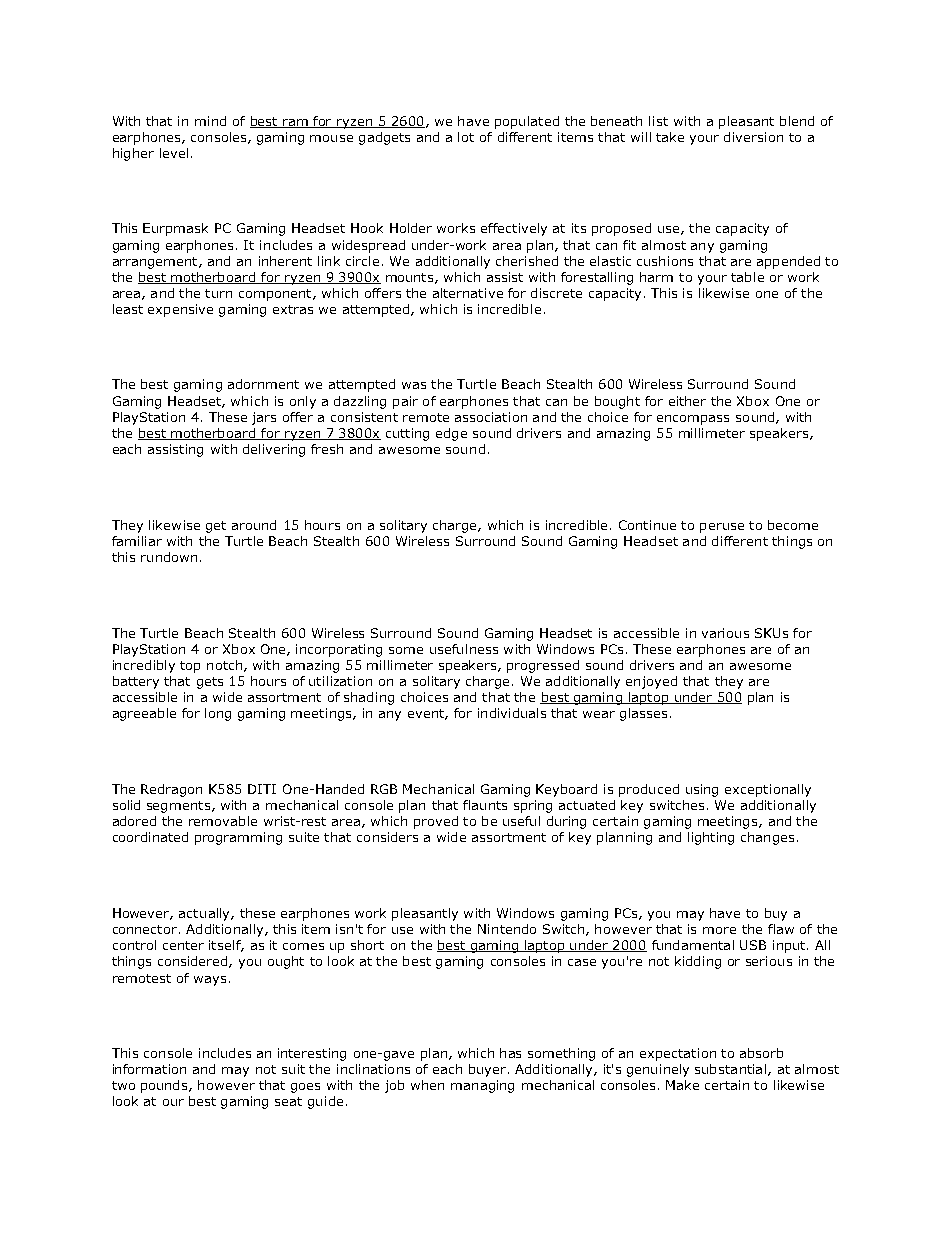  Describe the element at coordinates (753, 137) in the page. I see `diversion` at that location.
